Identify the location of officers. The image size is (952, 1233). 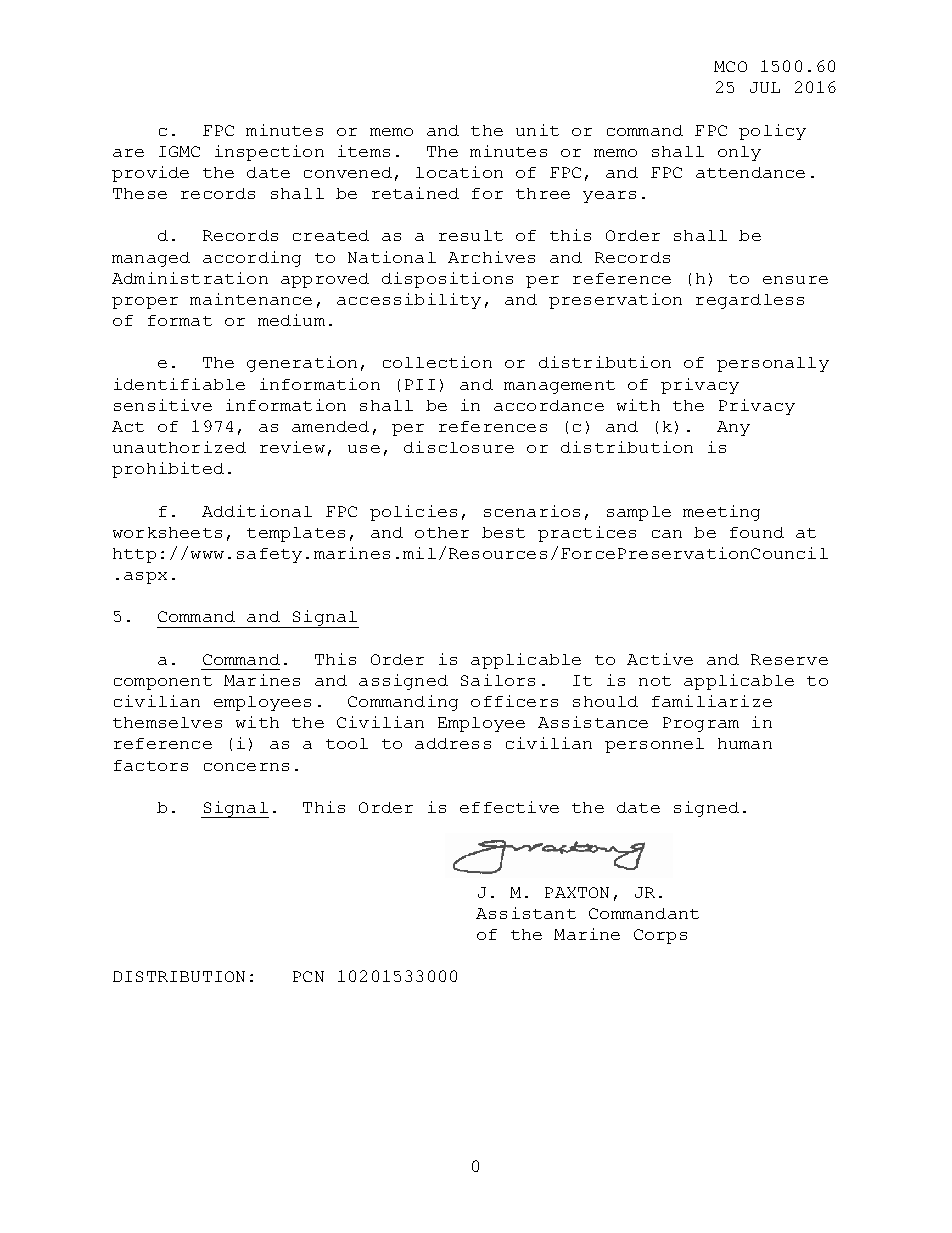
(514, 701).
